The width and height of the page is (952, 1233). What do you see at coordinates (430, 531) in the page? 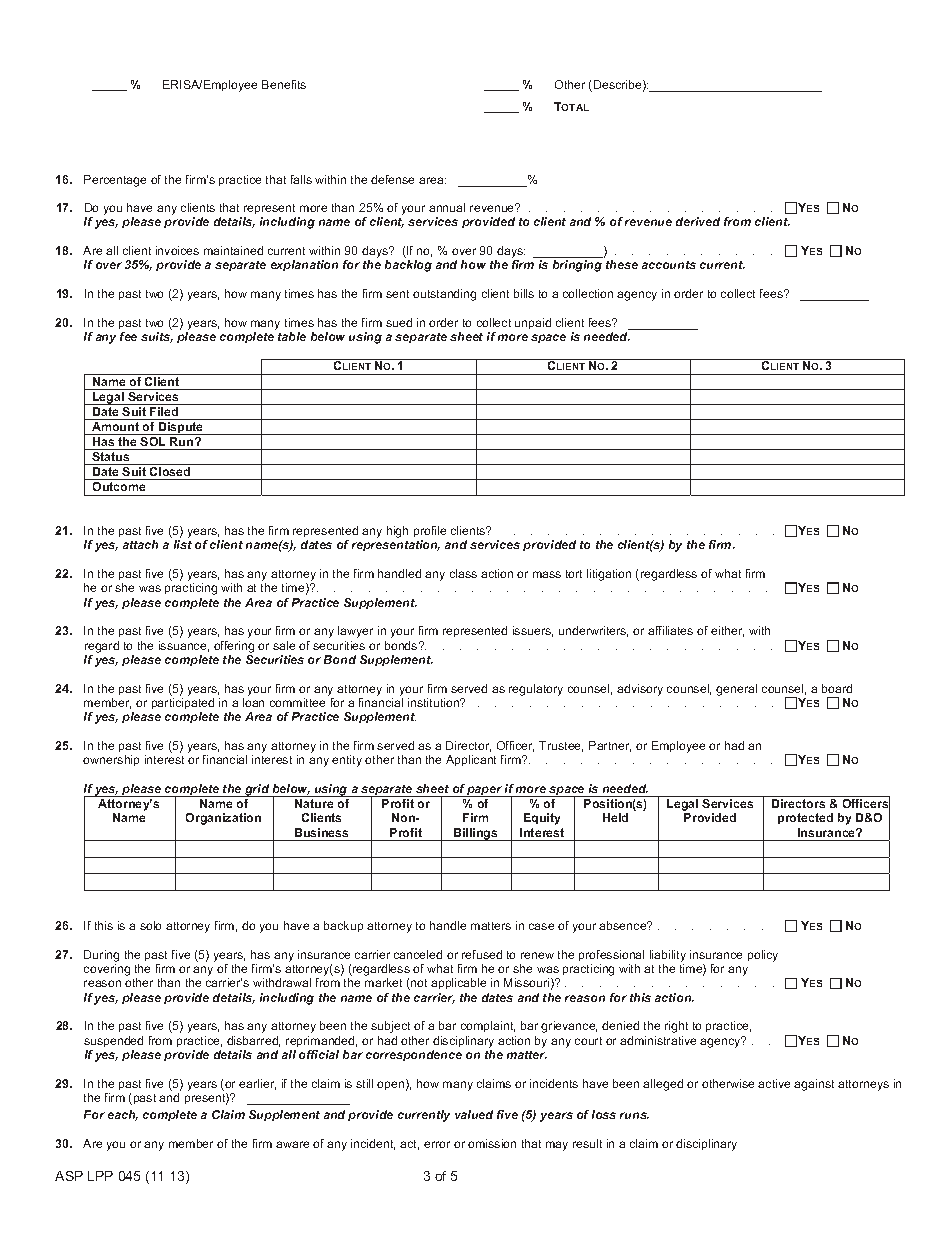
I see `profile` at bounding box center [430, 531].
